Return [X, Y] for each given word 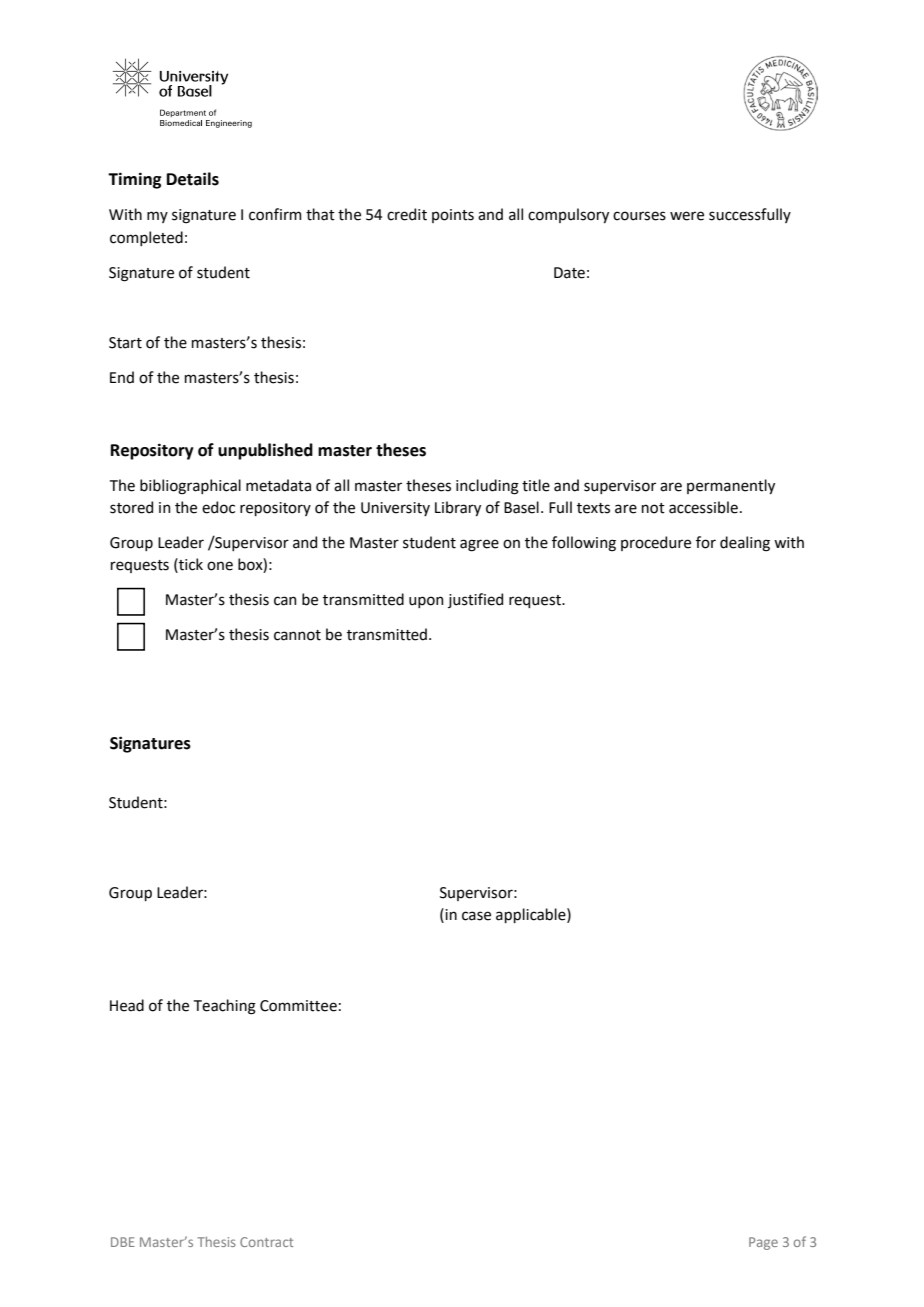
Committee [298, 1006]
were [687, 216]
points [453, 216]
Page [763, 1243]
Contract [266, 1242]
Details [193, 179]
